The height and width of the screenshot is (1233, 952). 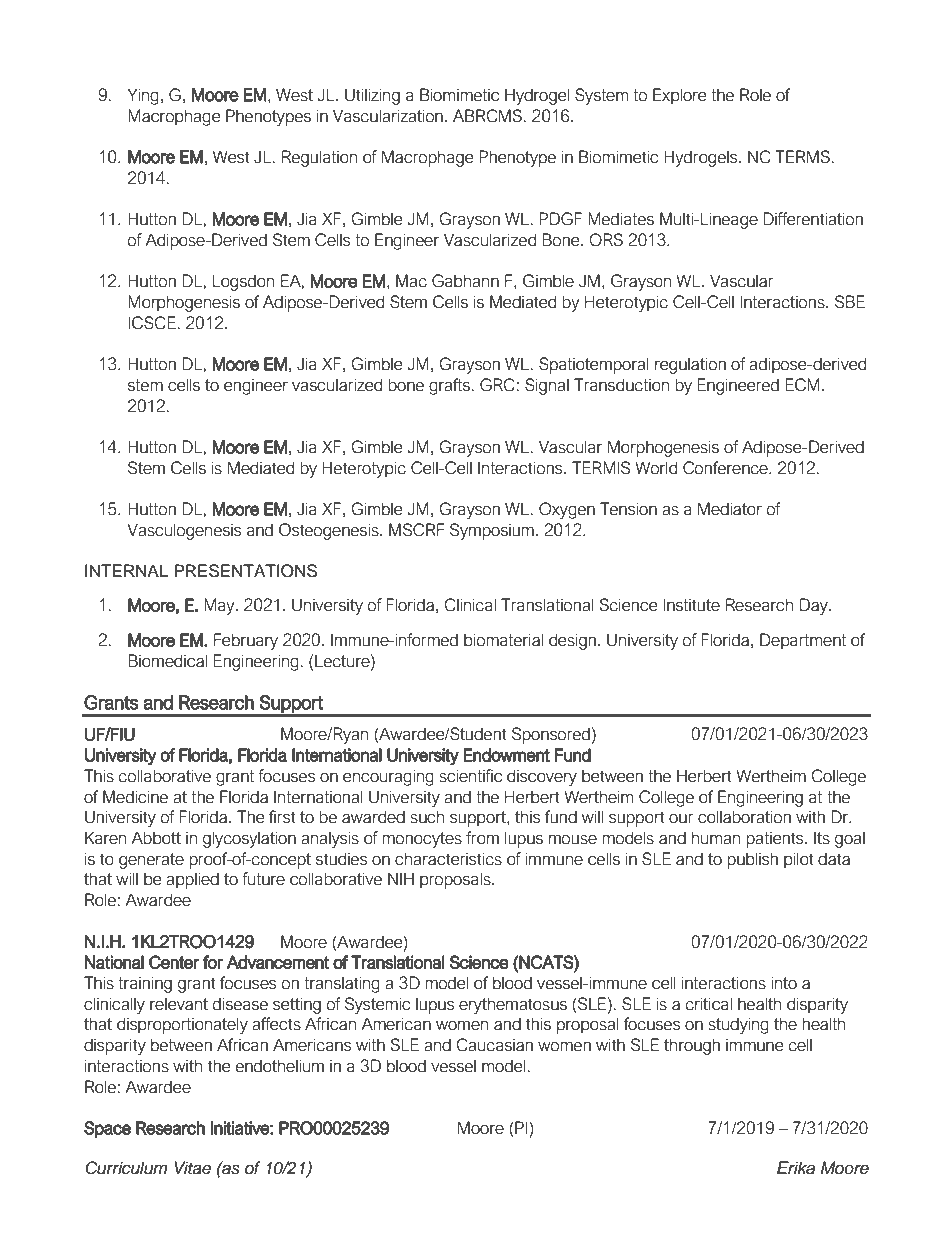 What do you see at coordinates (372, 96) in the screenshot?
I see `Utilizing` at bounding box center [372, 96].
